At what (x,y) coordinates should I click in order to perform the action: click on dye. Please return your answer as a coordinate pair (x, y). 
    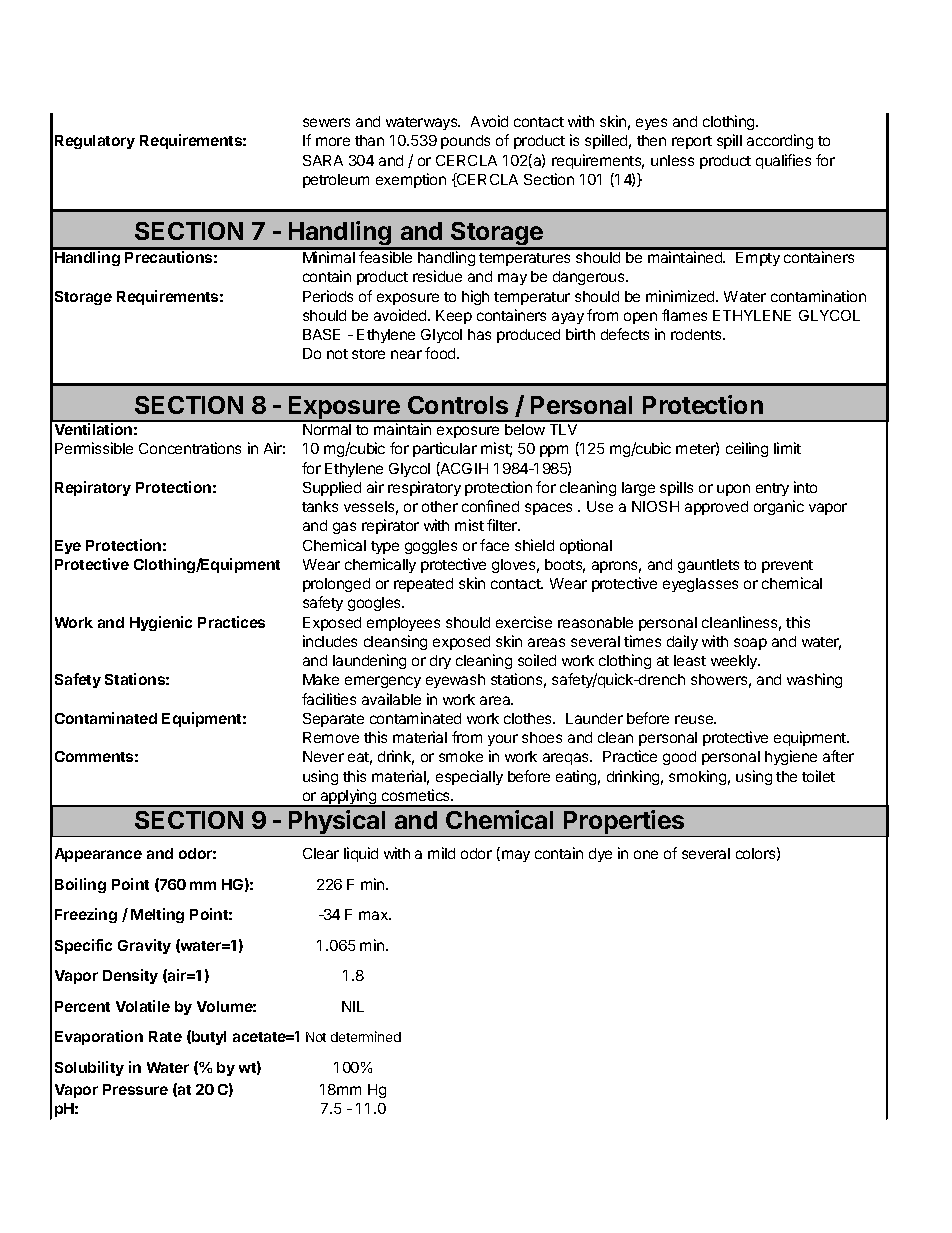
    Looking at the image, I should click on (600, 855).
